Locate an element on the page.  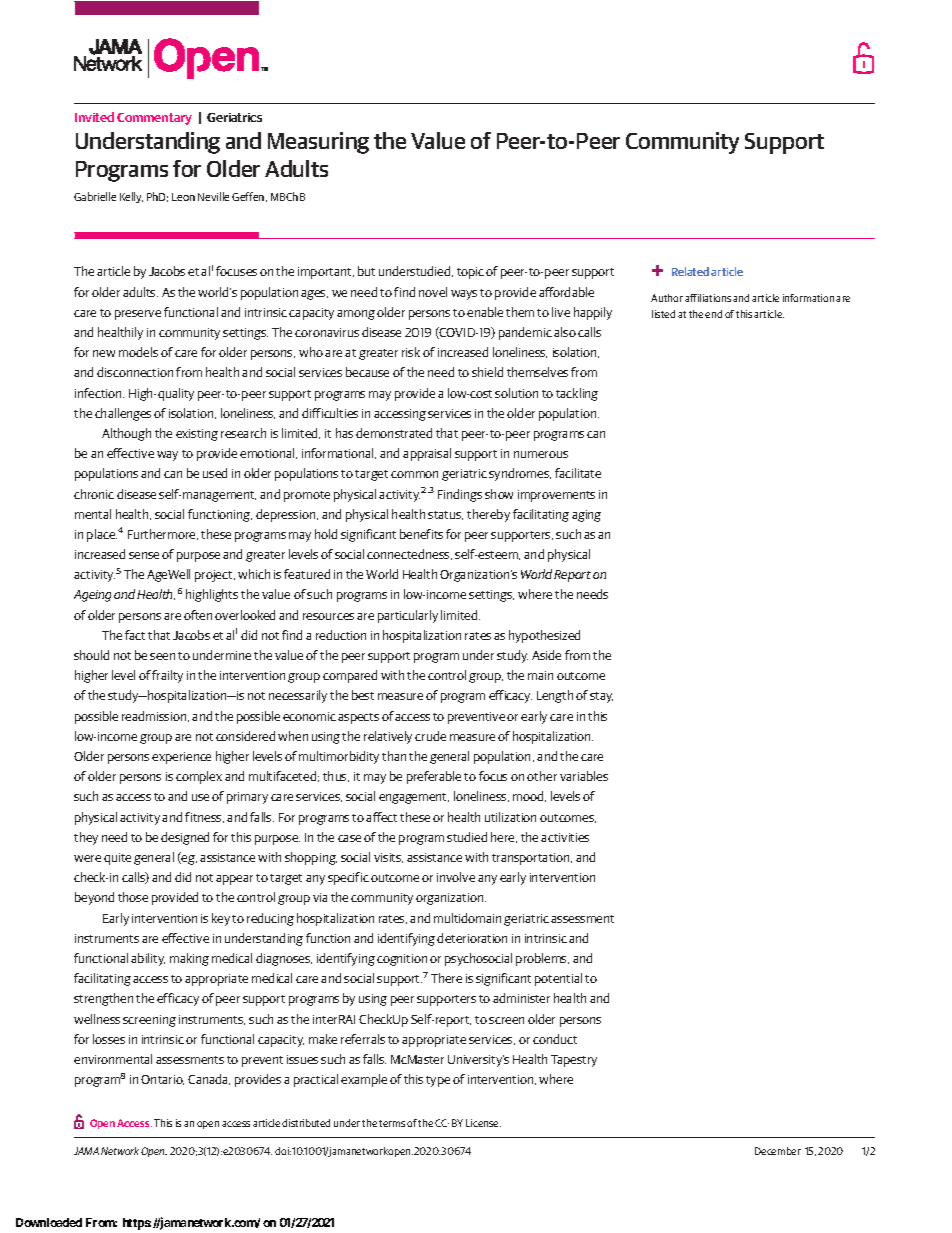
Related is located at coordinates (690, 271).
